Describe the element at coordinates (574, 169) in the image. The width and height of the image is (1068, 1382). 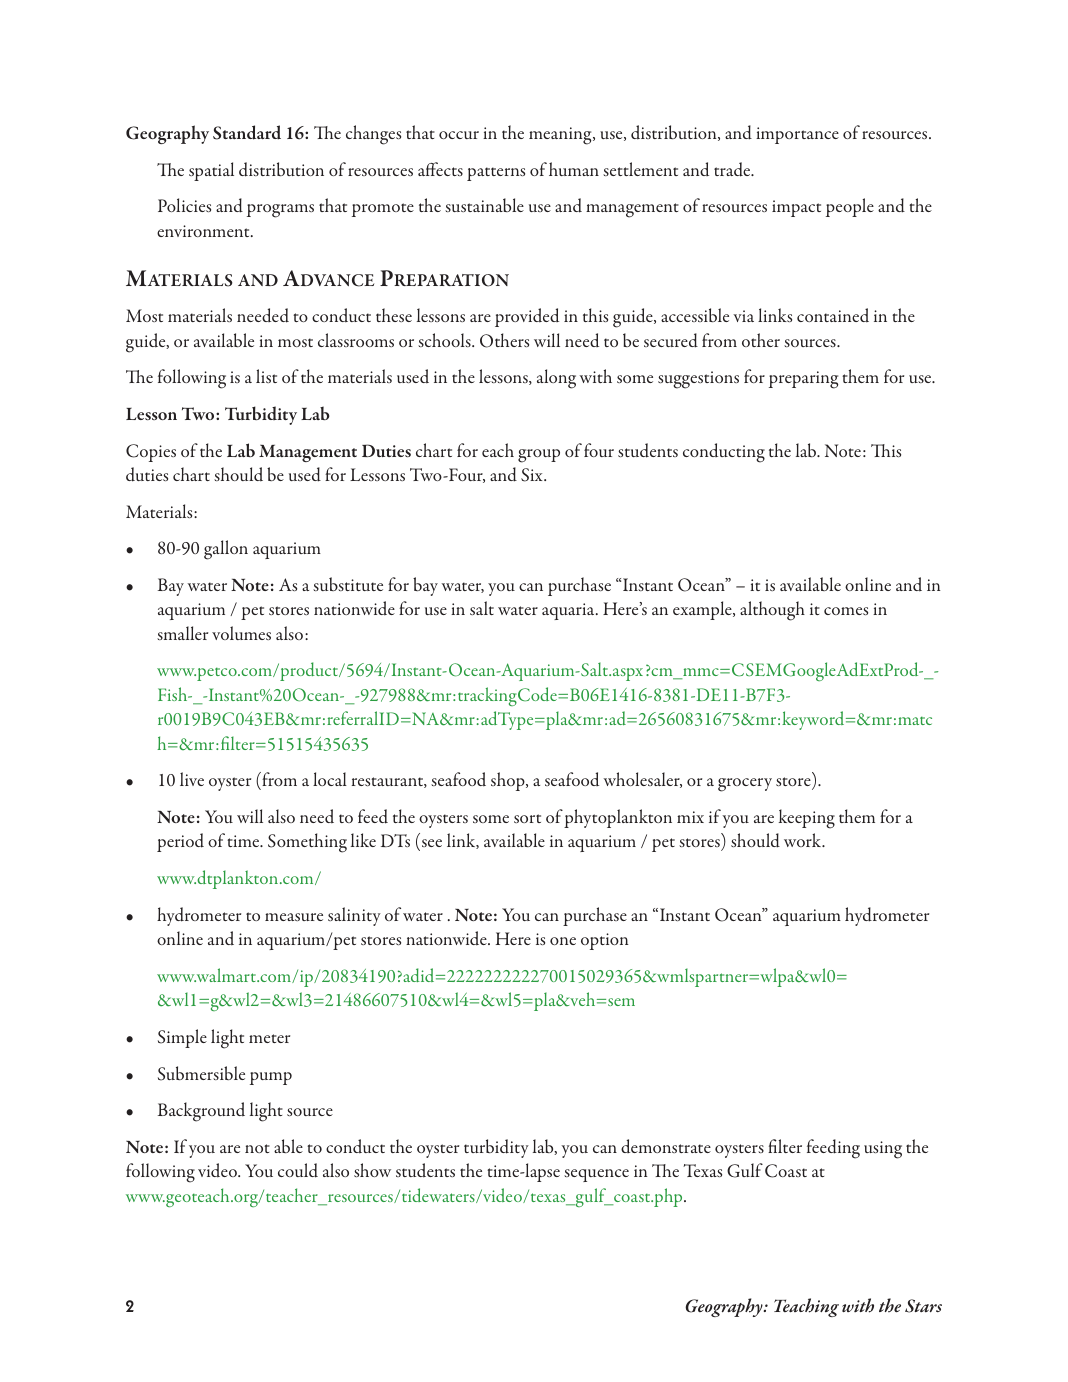
I see `human` at that location.
